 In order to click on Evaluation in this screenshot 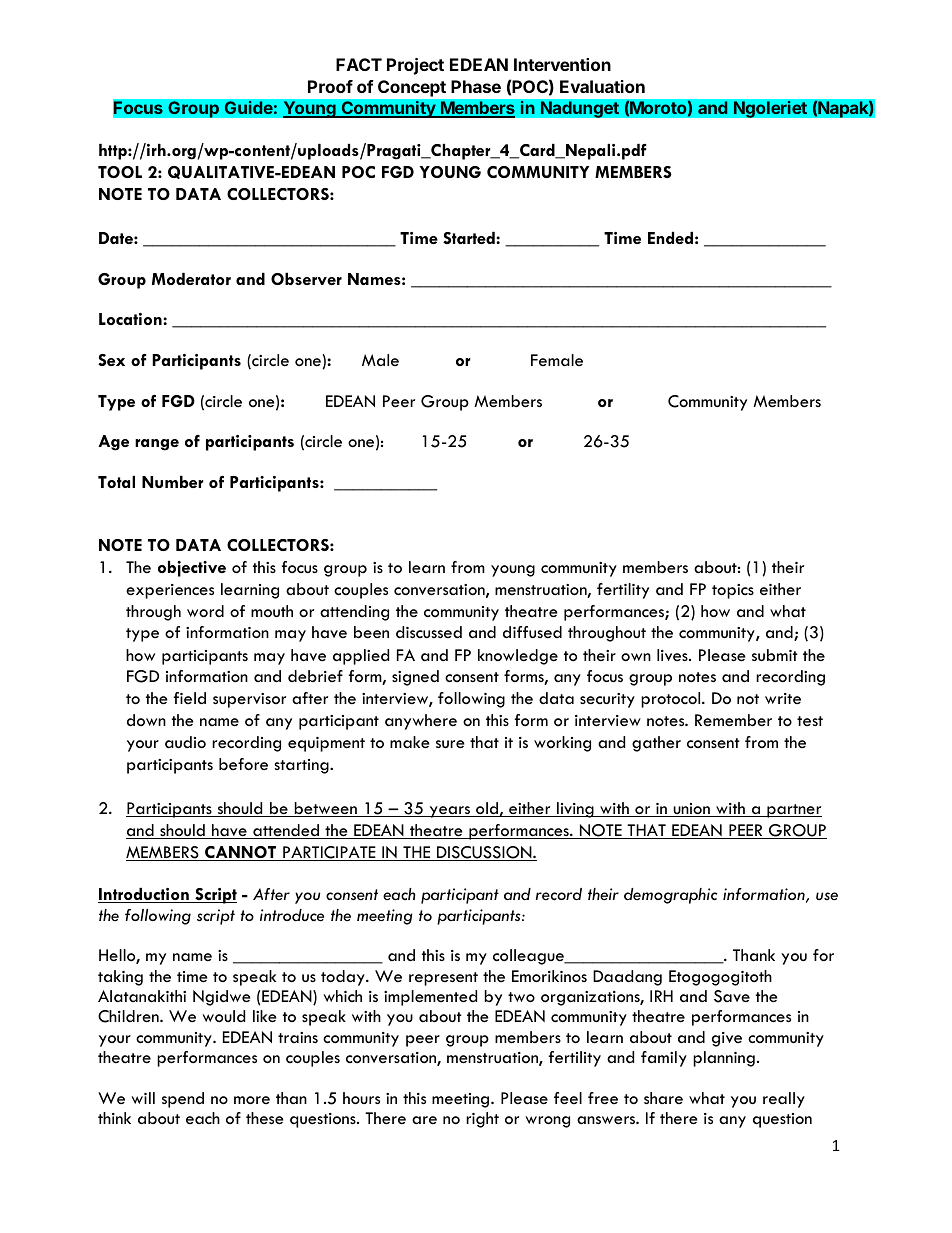, I will do `click(602, 86)`.
